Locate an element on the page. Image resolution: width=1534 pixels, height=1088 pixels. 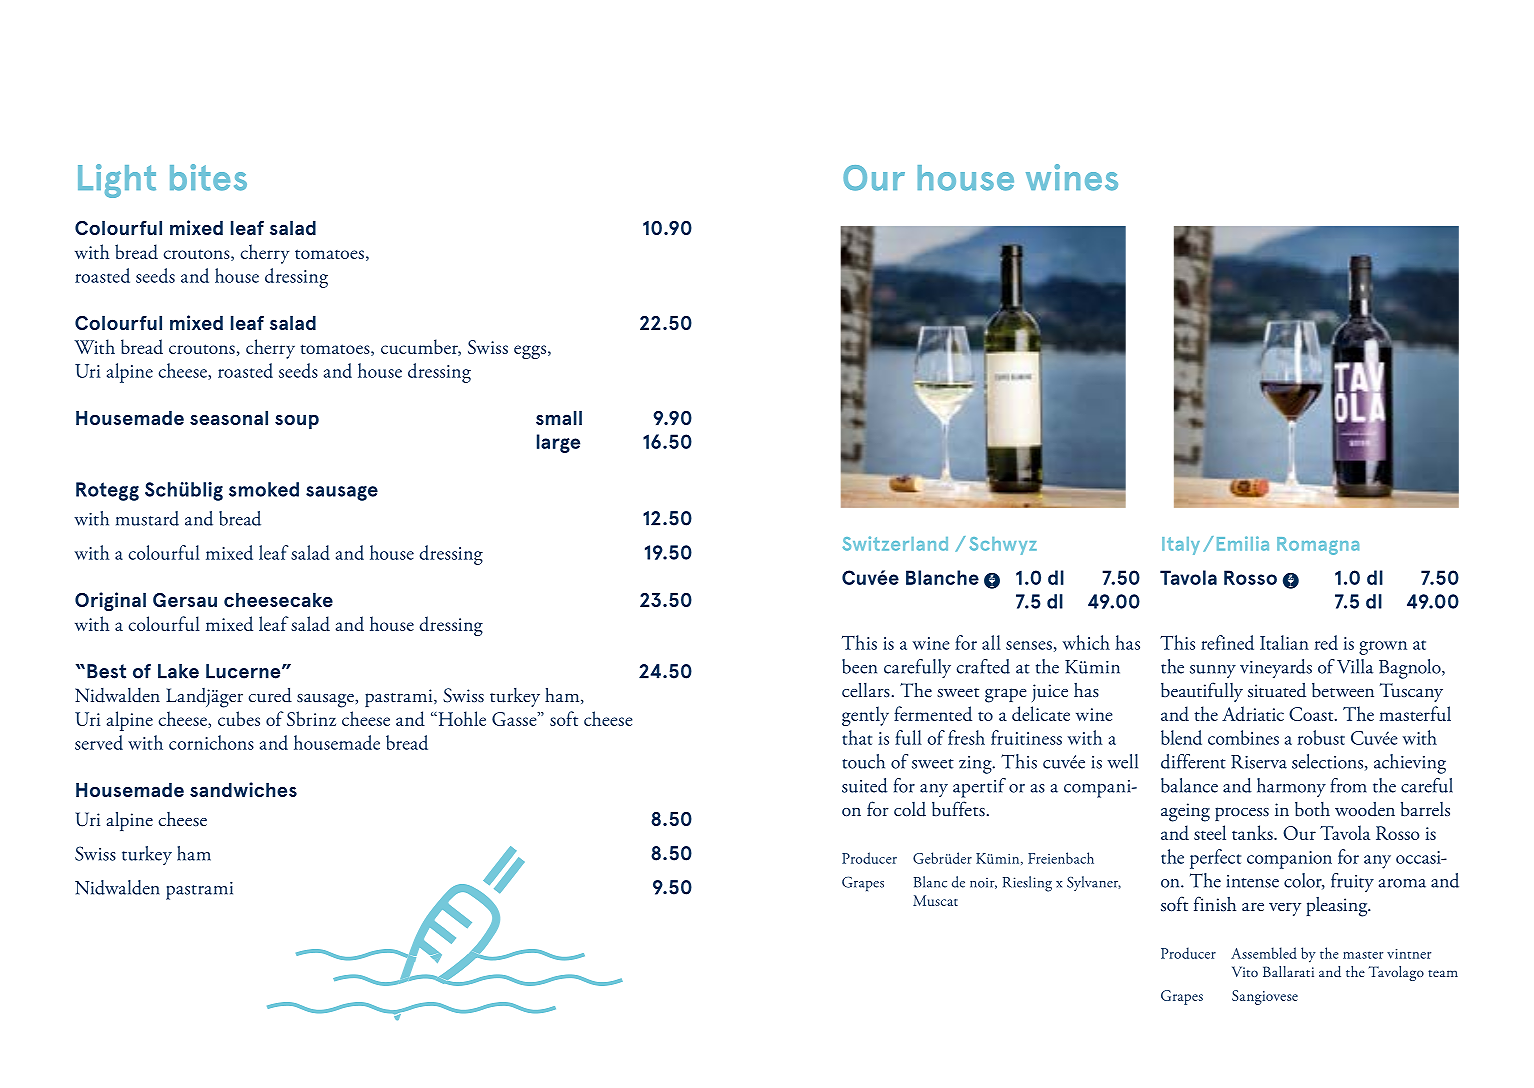
Vito is located at coordinates (1245, 971).
